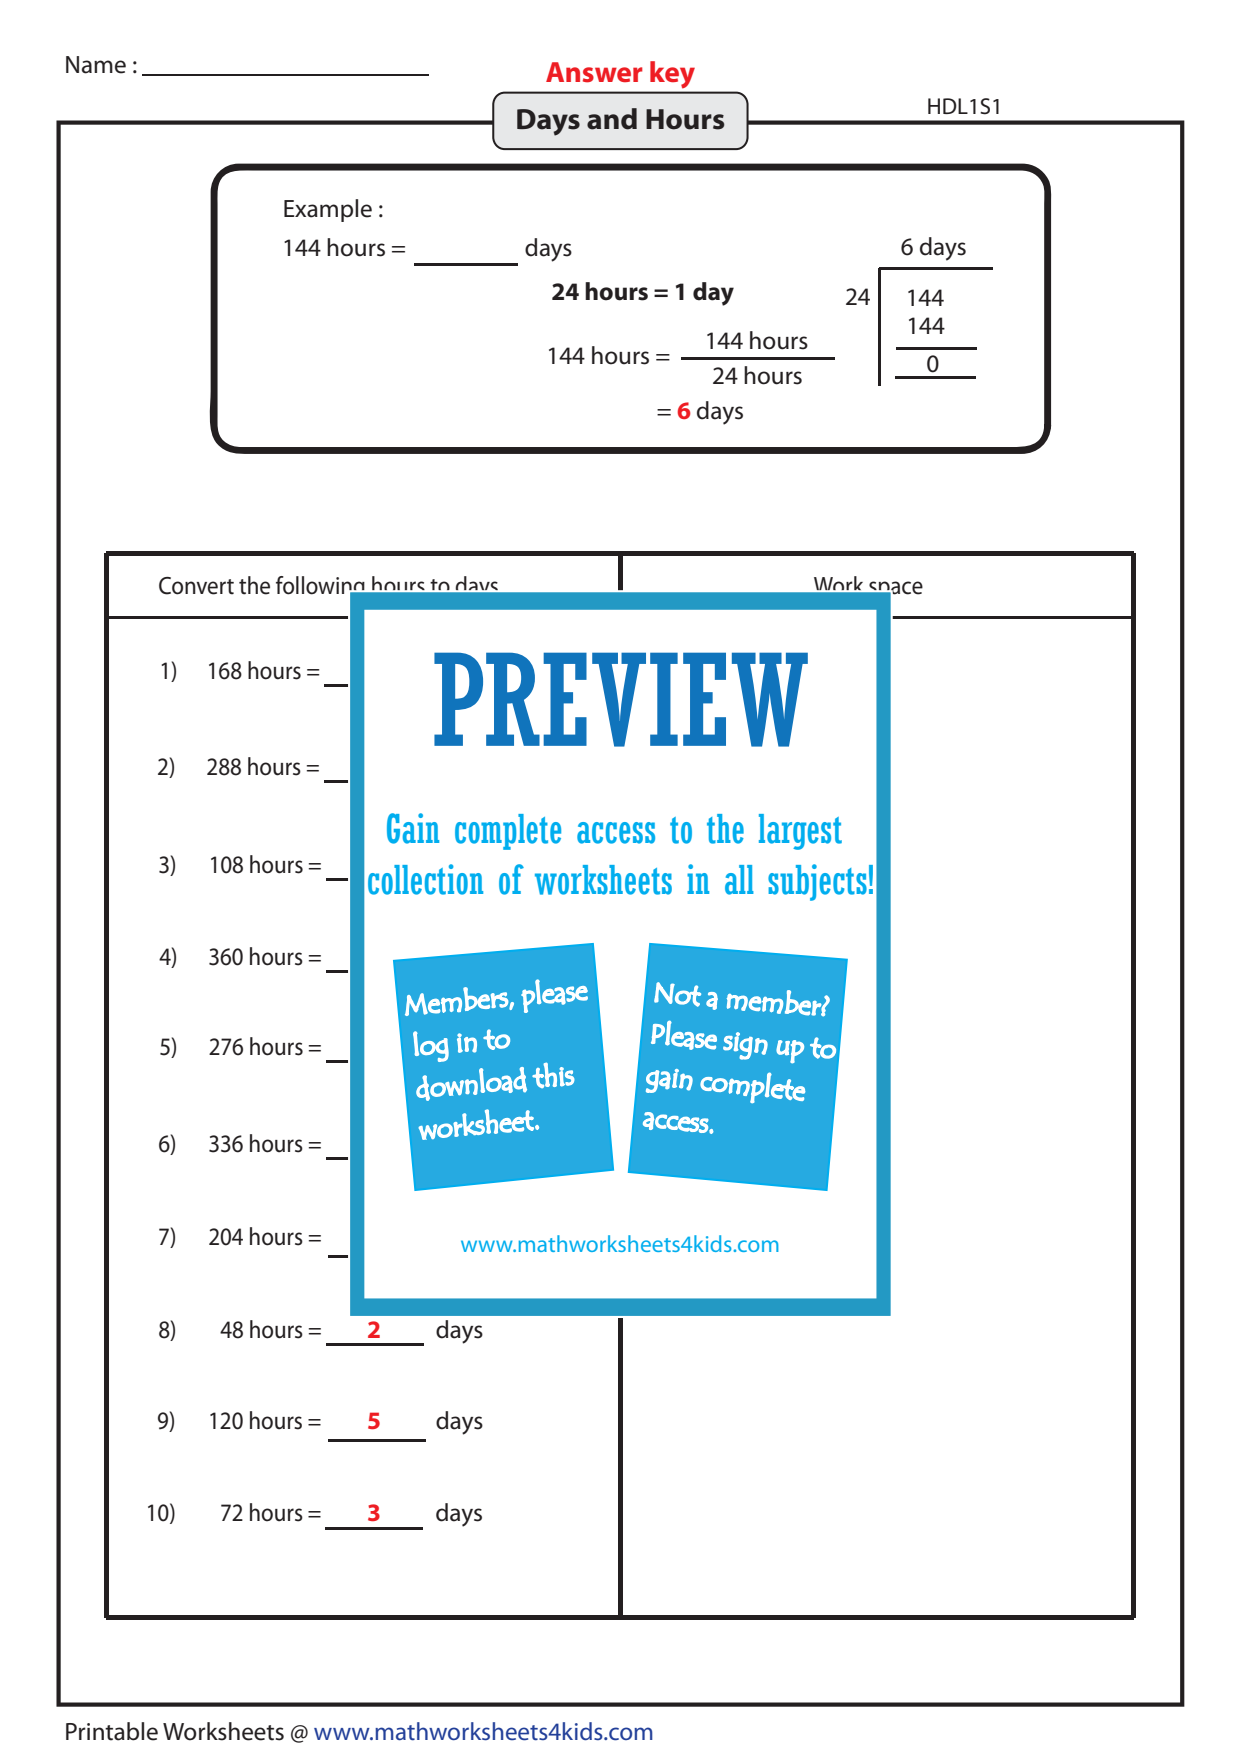  What do you see at coordinates (672, 74) in the image?
I see `key` at bounding box center [672, 74].
